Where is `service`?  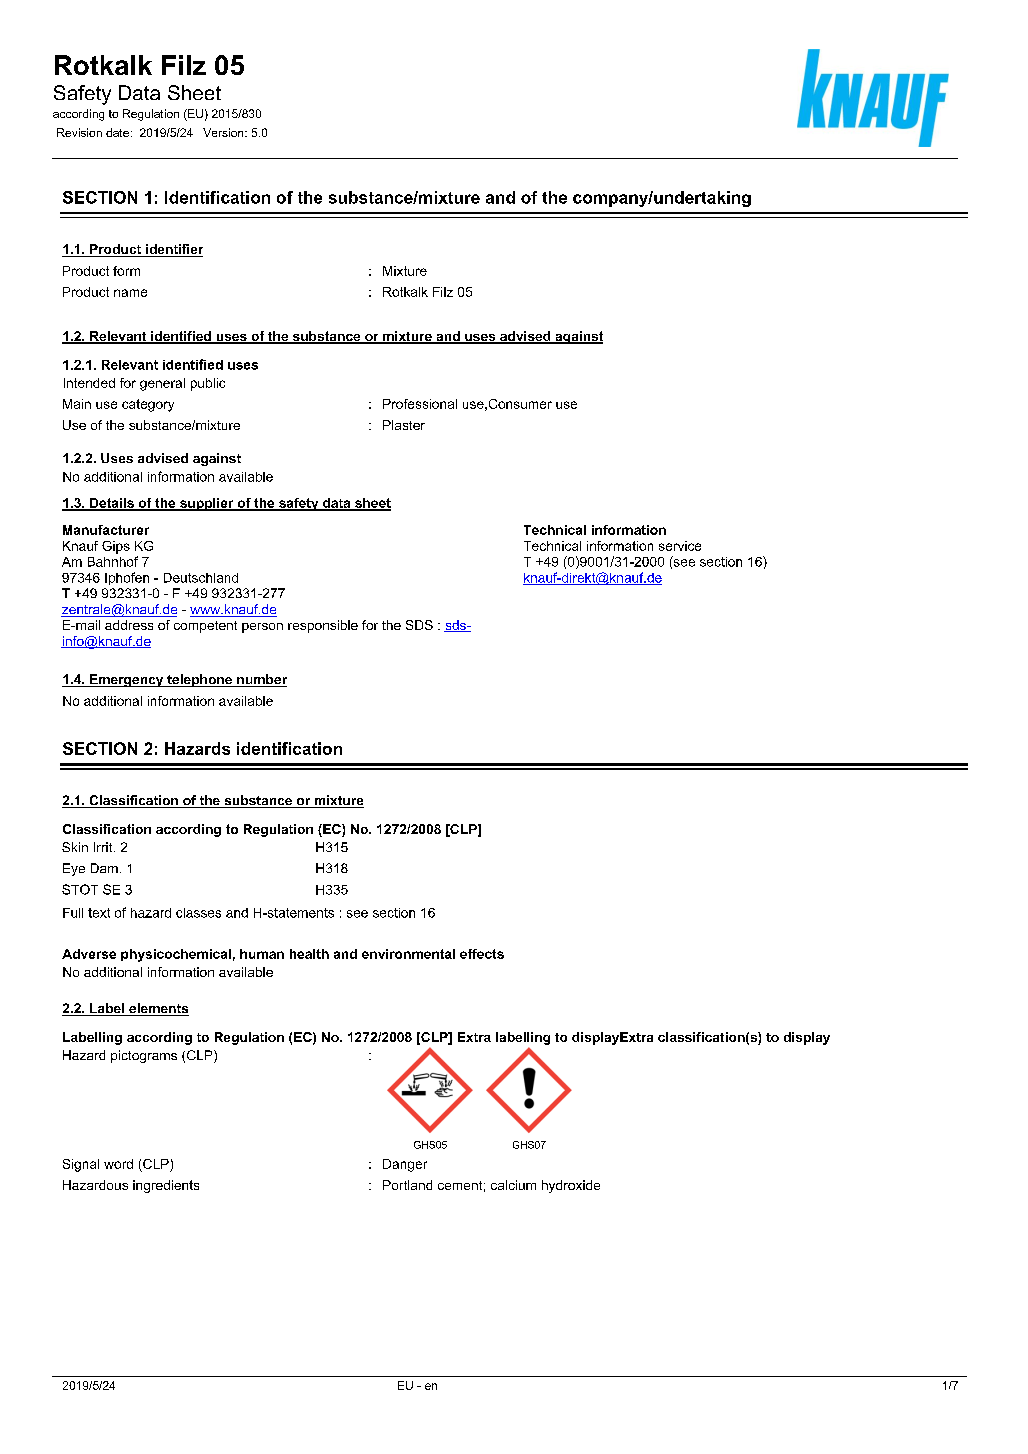 service is located at coordinates (680, 546).
